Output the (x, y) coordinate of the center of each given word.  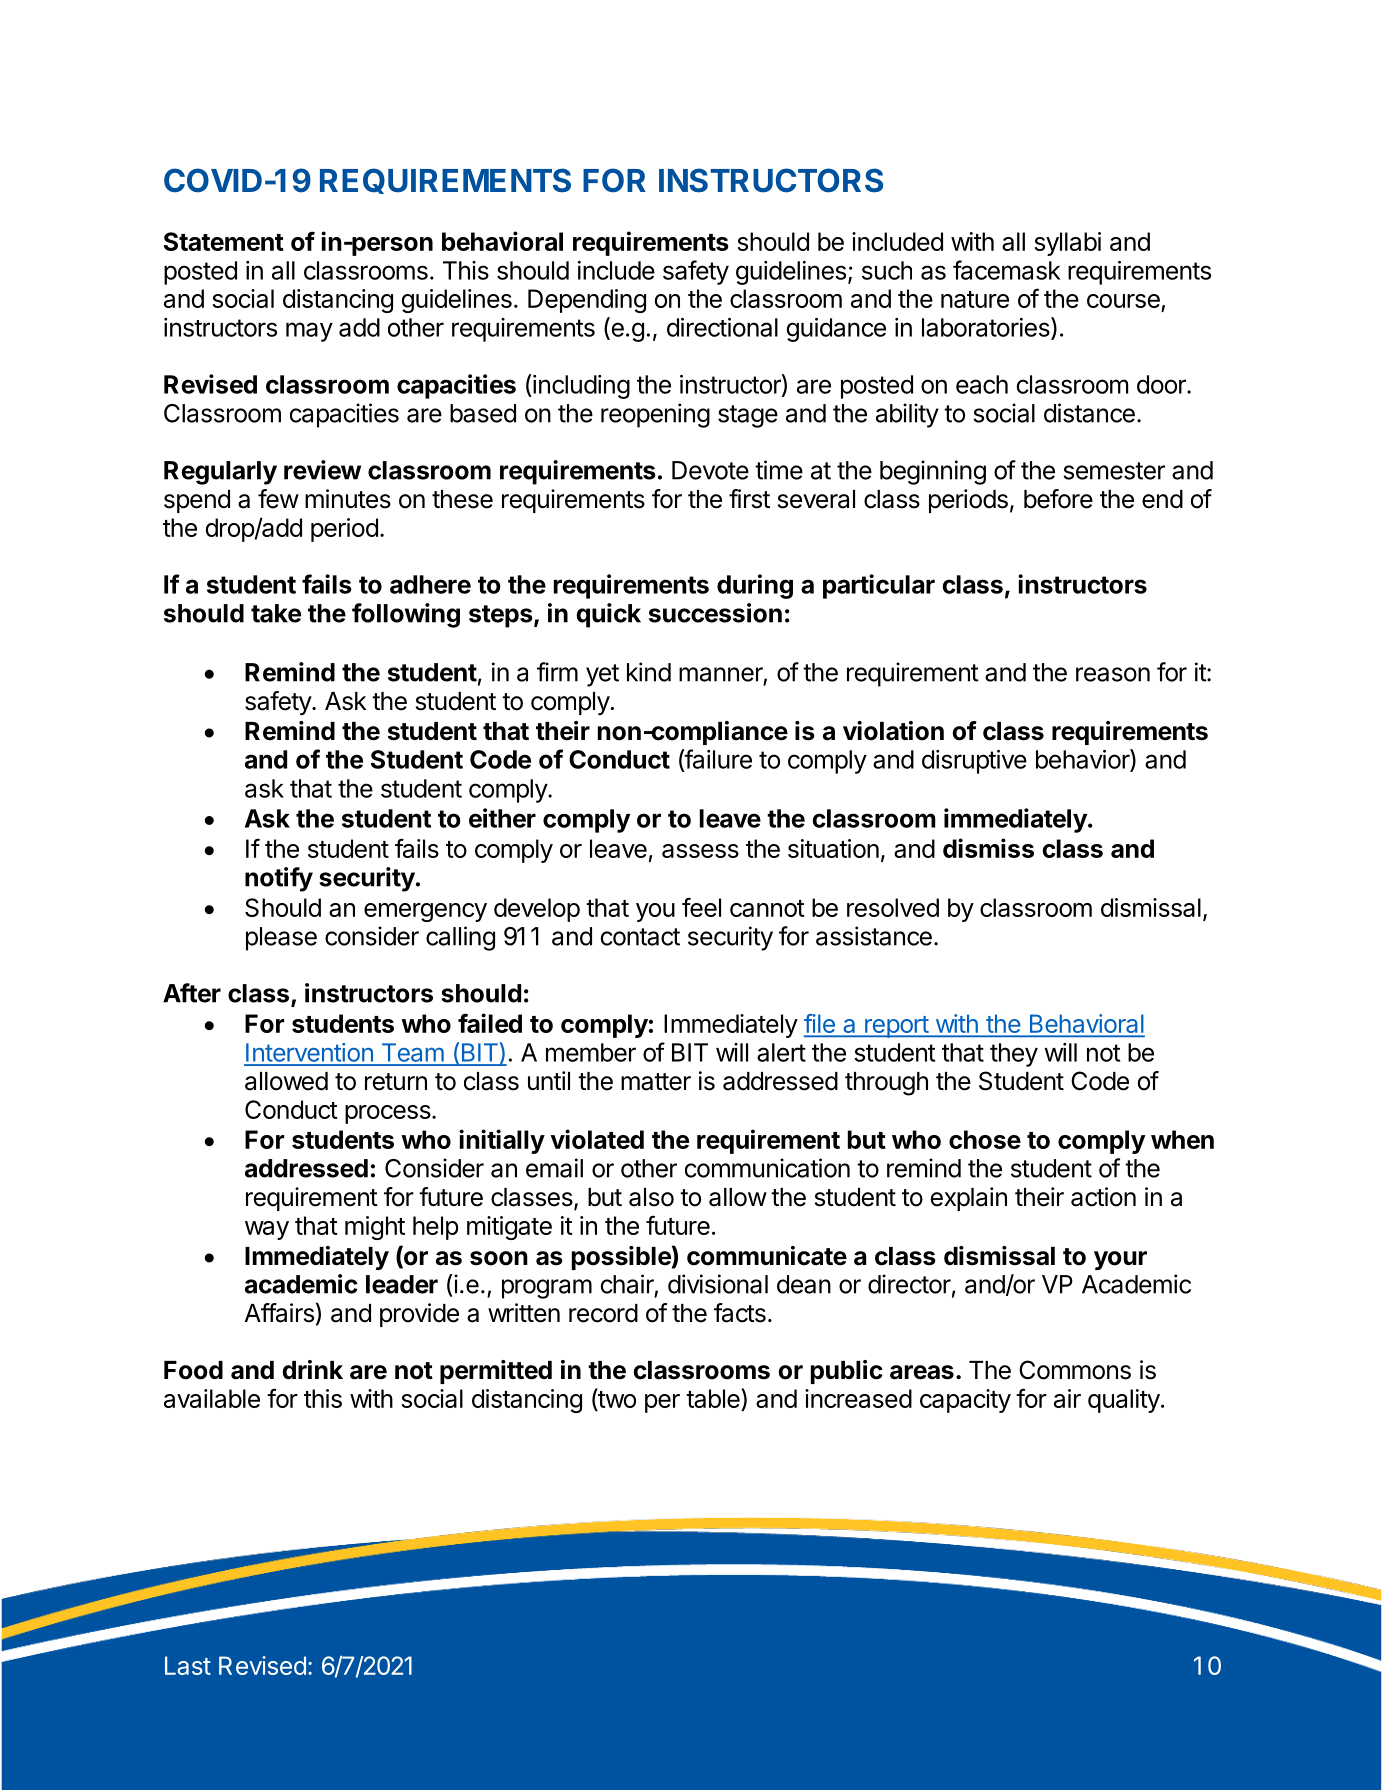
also (651, 1197)
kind (649, 672)
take (276, 613)
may (309, 332)
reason (1113, 674)
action (1103, 1197)
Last (188, 1665)
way (267, 1230)
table (714, 1399)
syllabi (1067, 244)
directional (722, 327)
